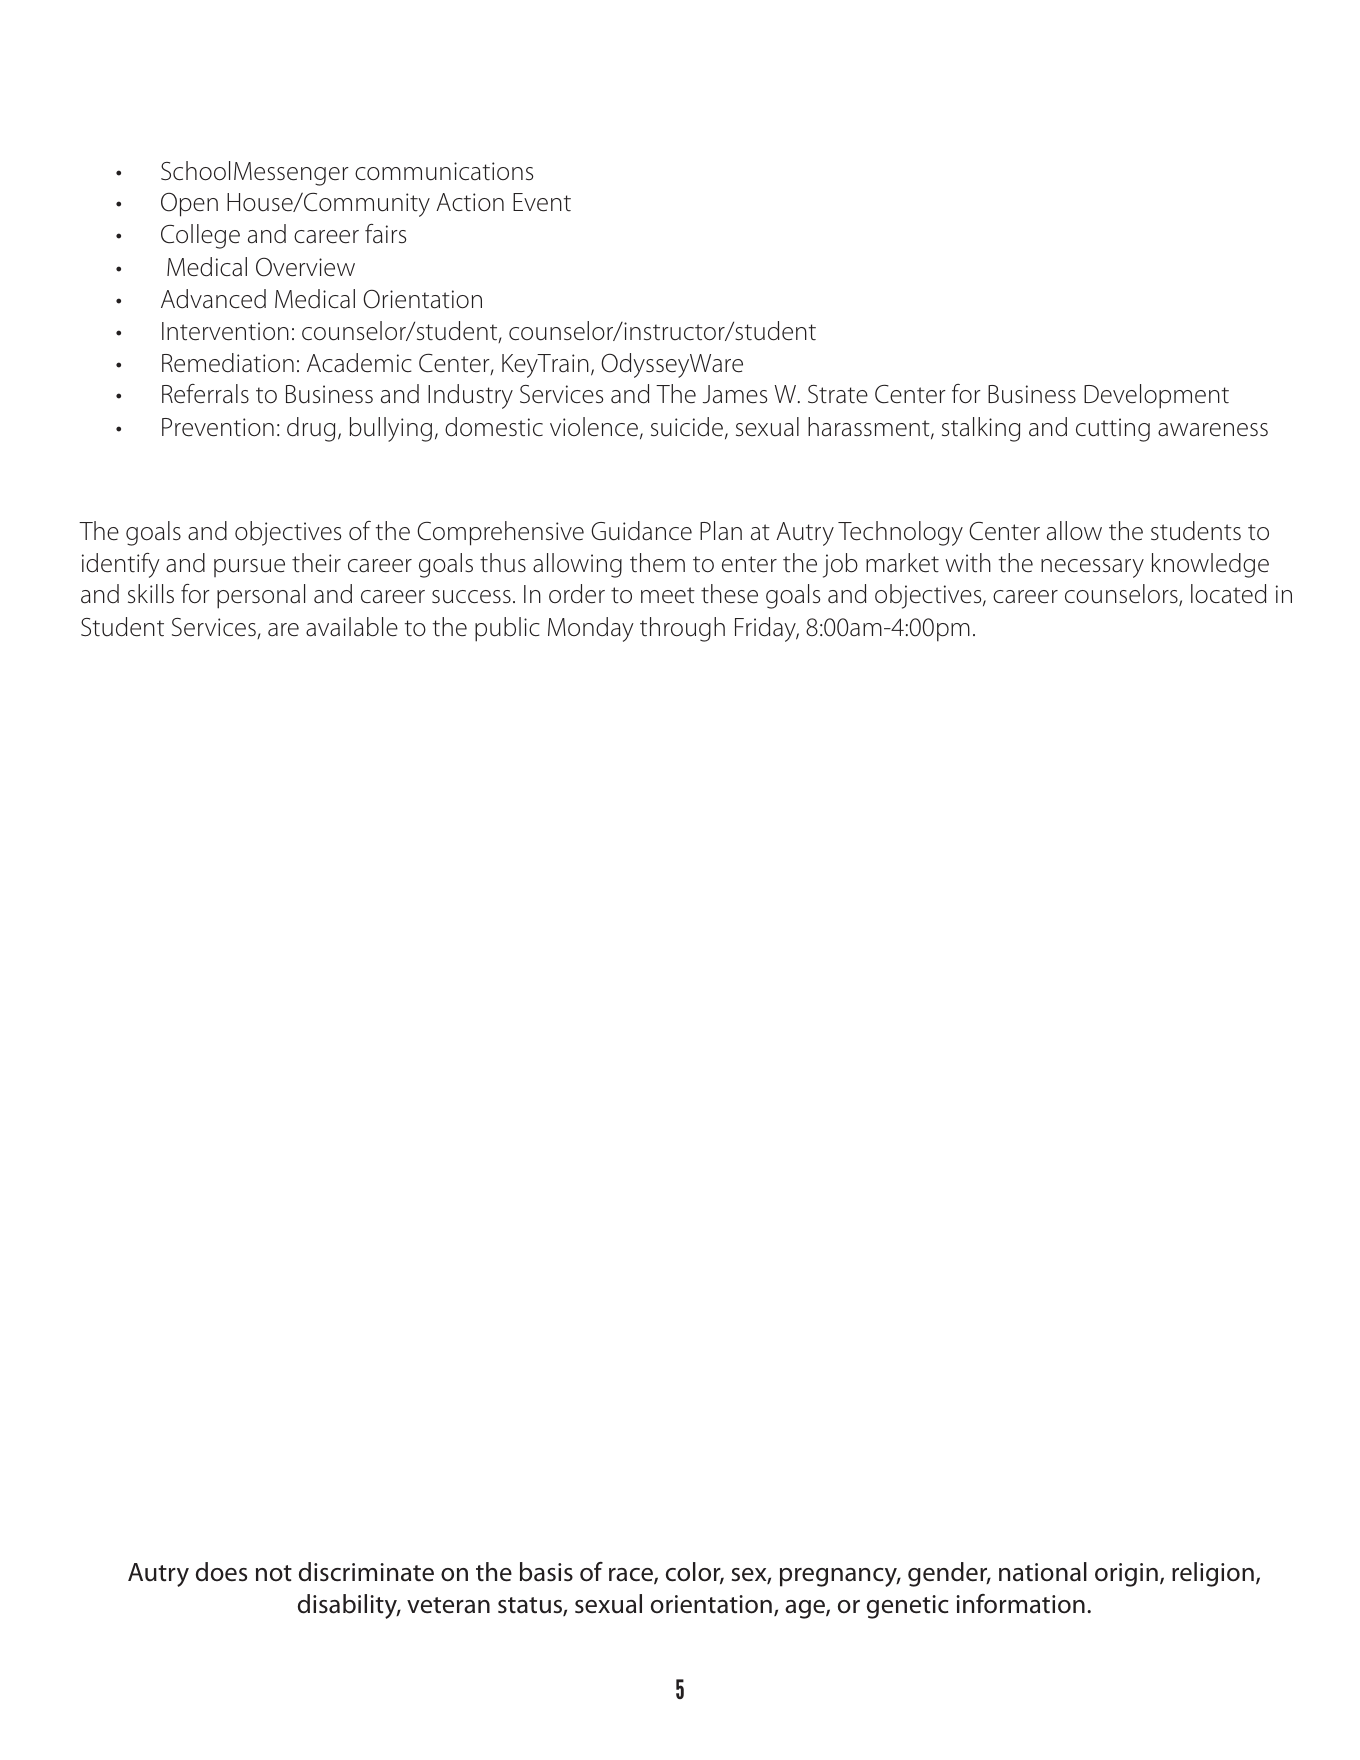 The width and height of the page is (1360, 1760). Describe the element at coordinates (1126, 1575) in the page. I see `origin` at that location.
